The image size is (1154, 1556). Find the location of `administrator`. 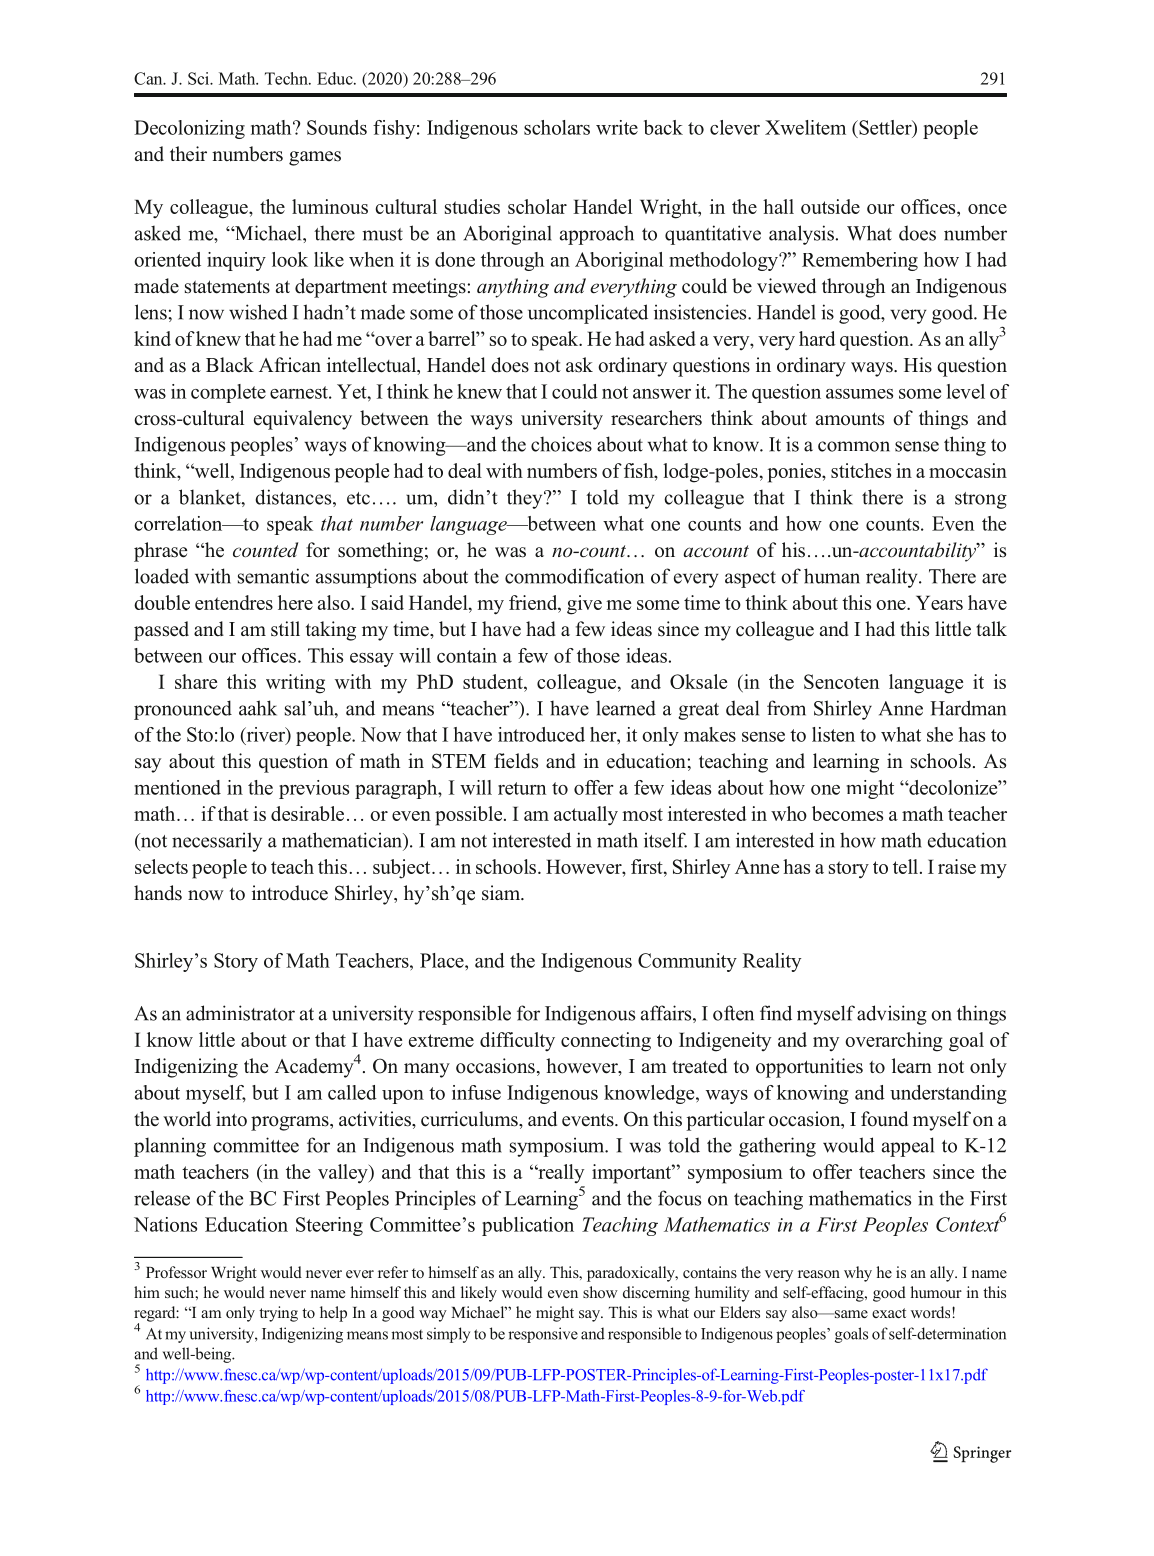

administrator is located at coordinates (240, 1013).
